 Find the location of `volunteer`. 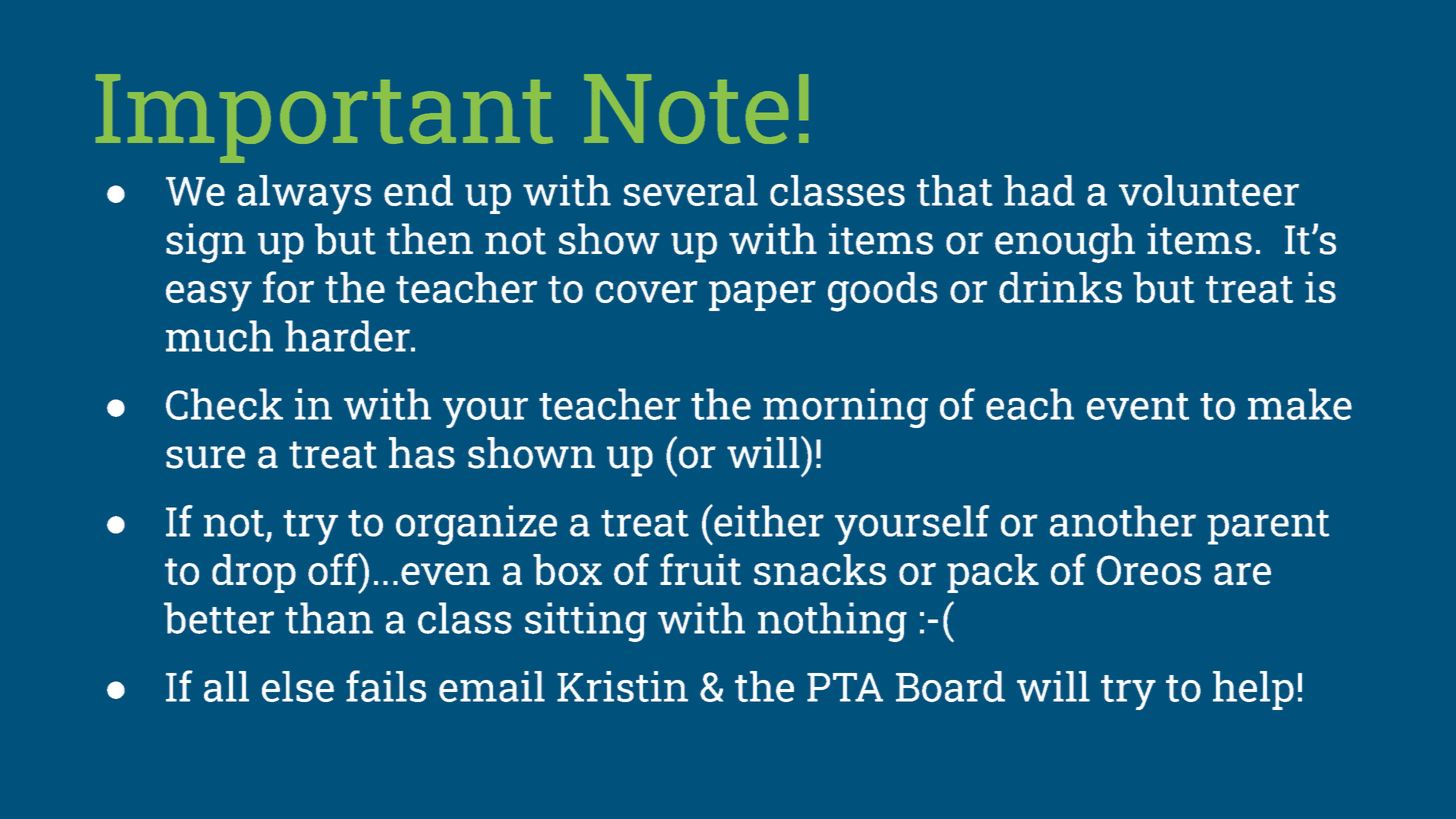

volunteer is located at coordinates (1209, 190).
